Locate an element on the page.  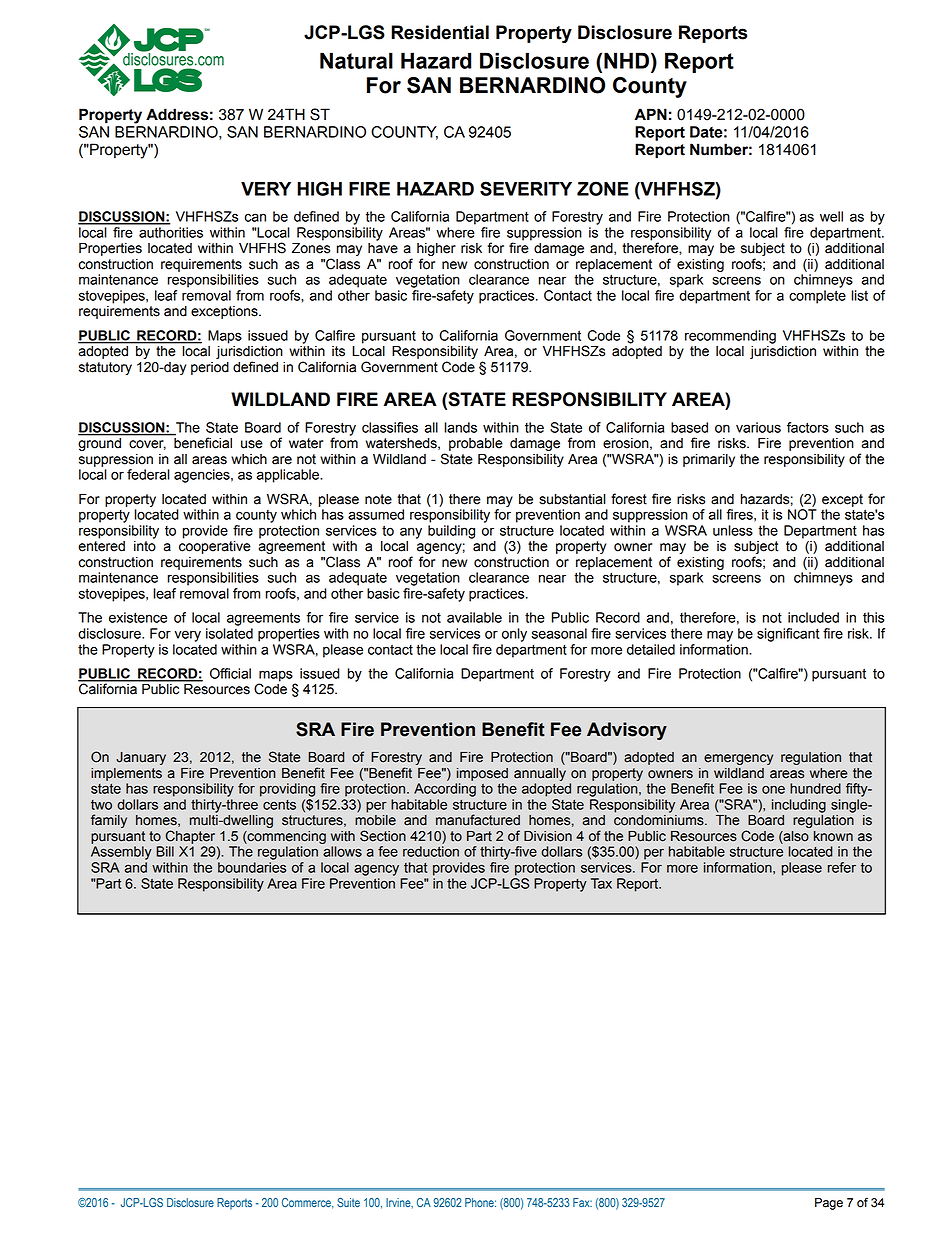
Natural is located at coordinates (356, 60).
